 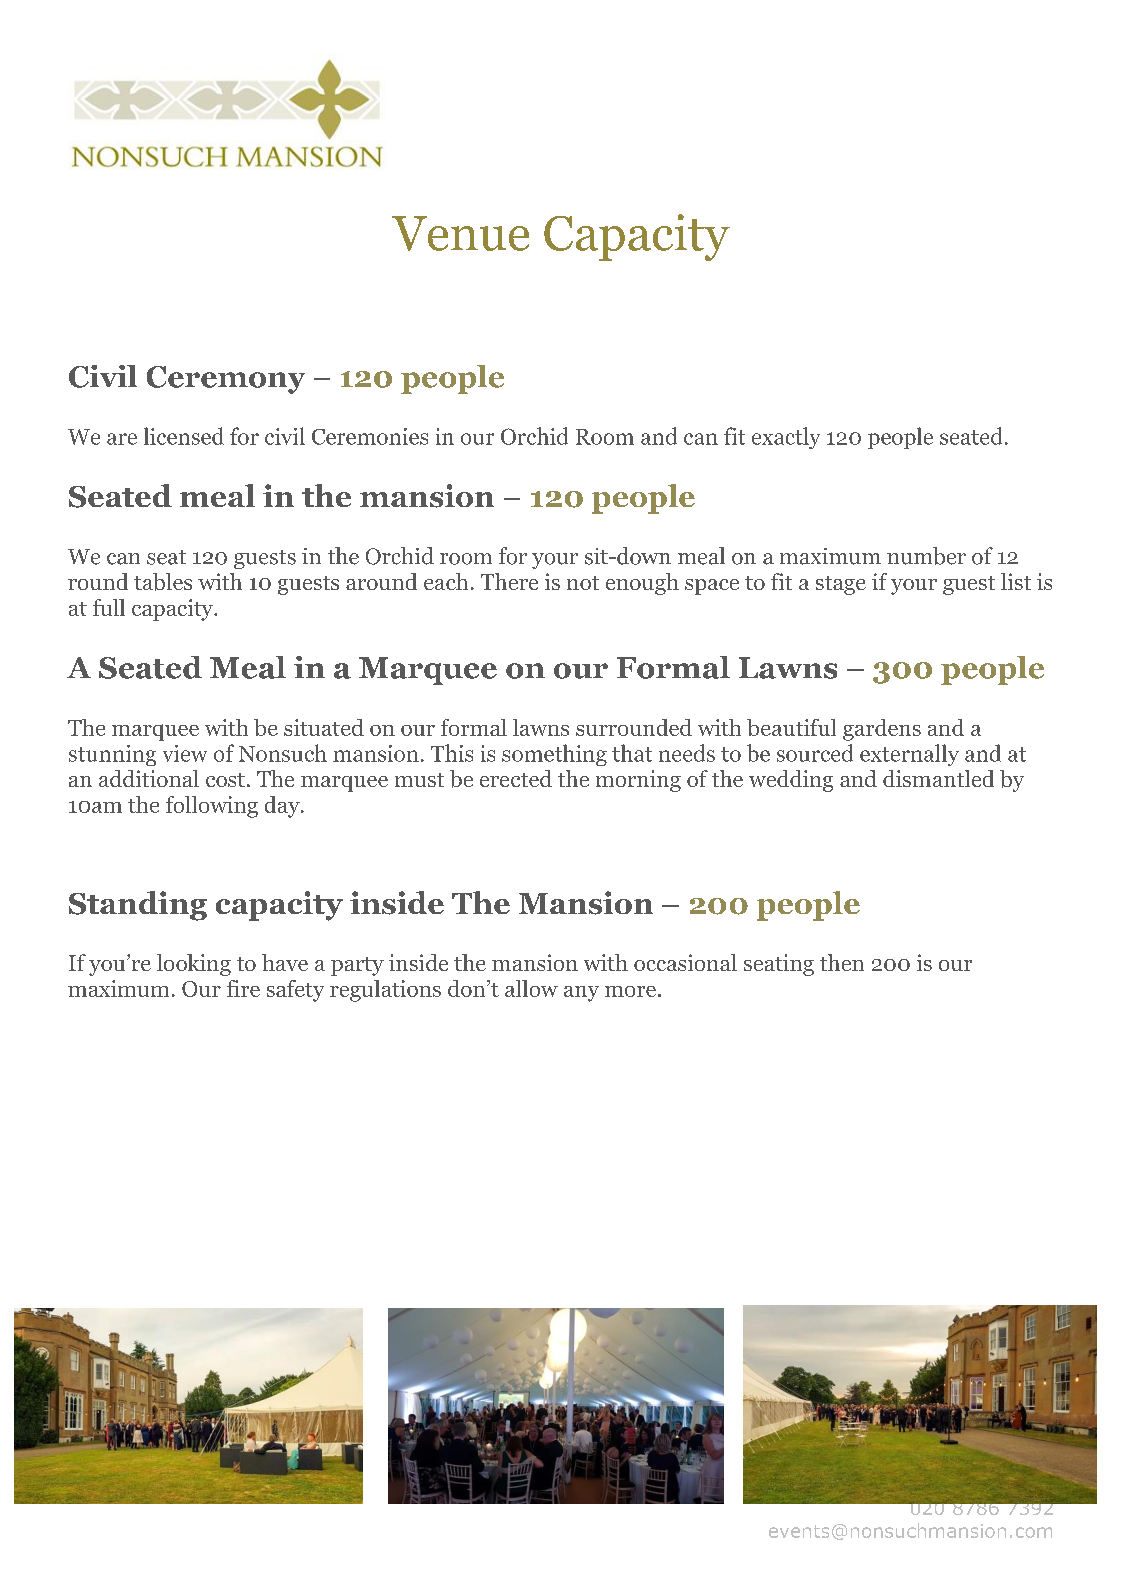 What do you see at coordinates (184, 436) in the screenshot?
I see `licensed` at bounding box center [184, 436].
